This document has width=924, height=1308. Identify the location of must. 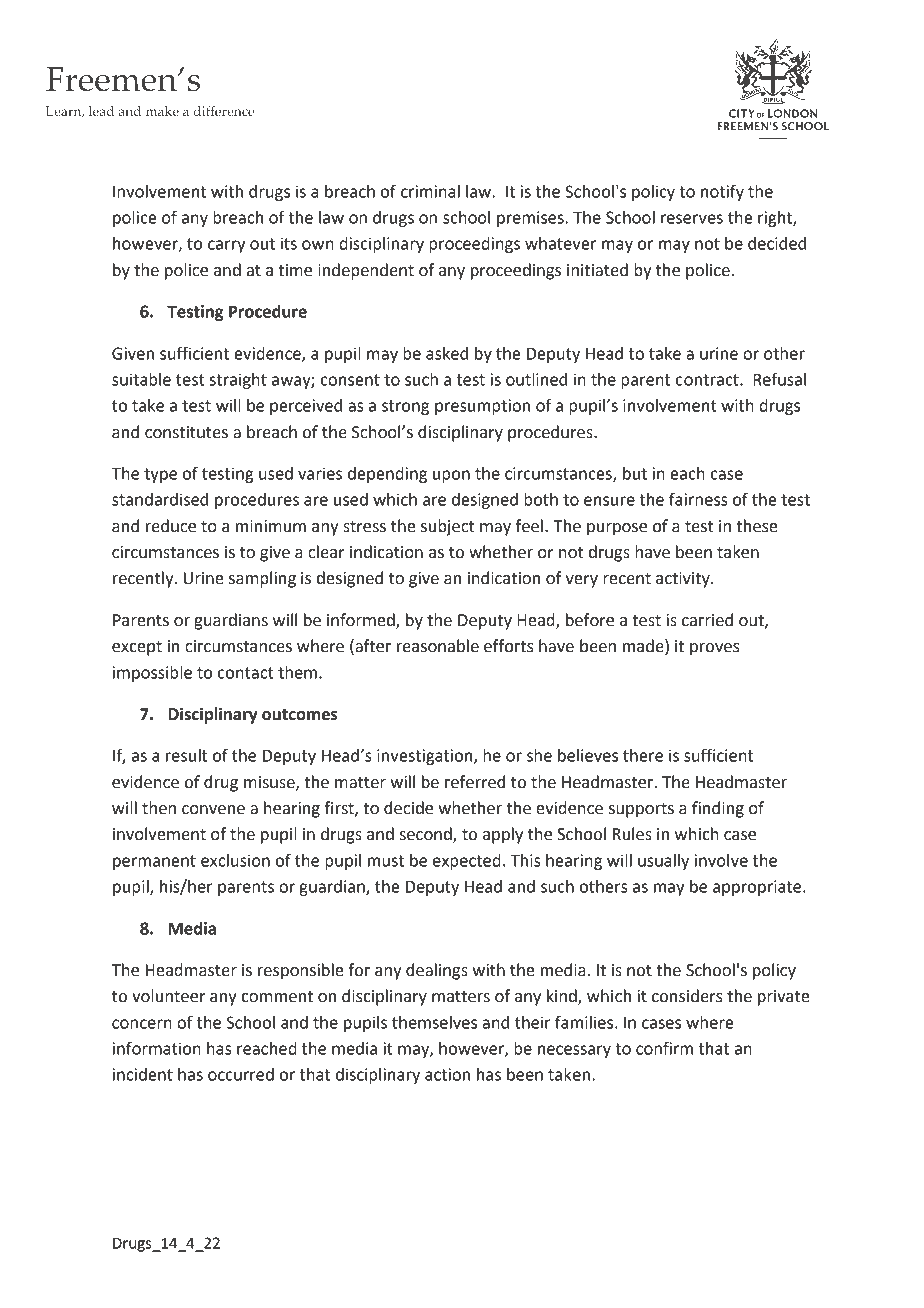
(386, 861).
